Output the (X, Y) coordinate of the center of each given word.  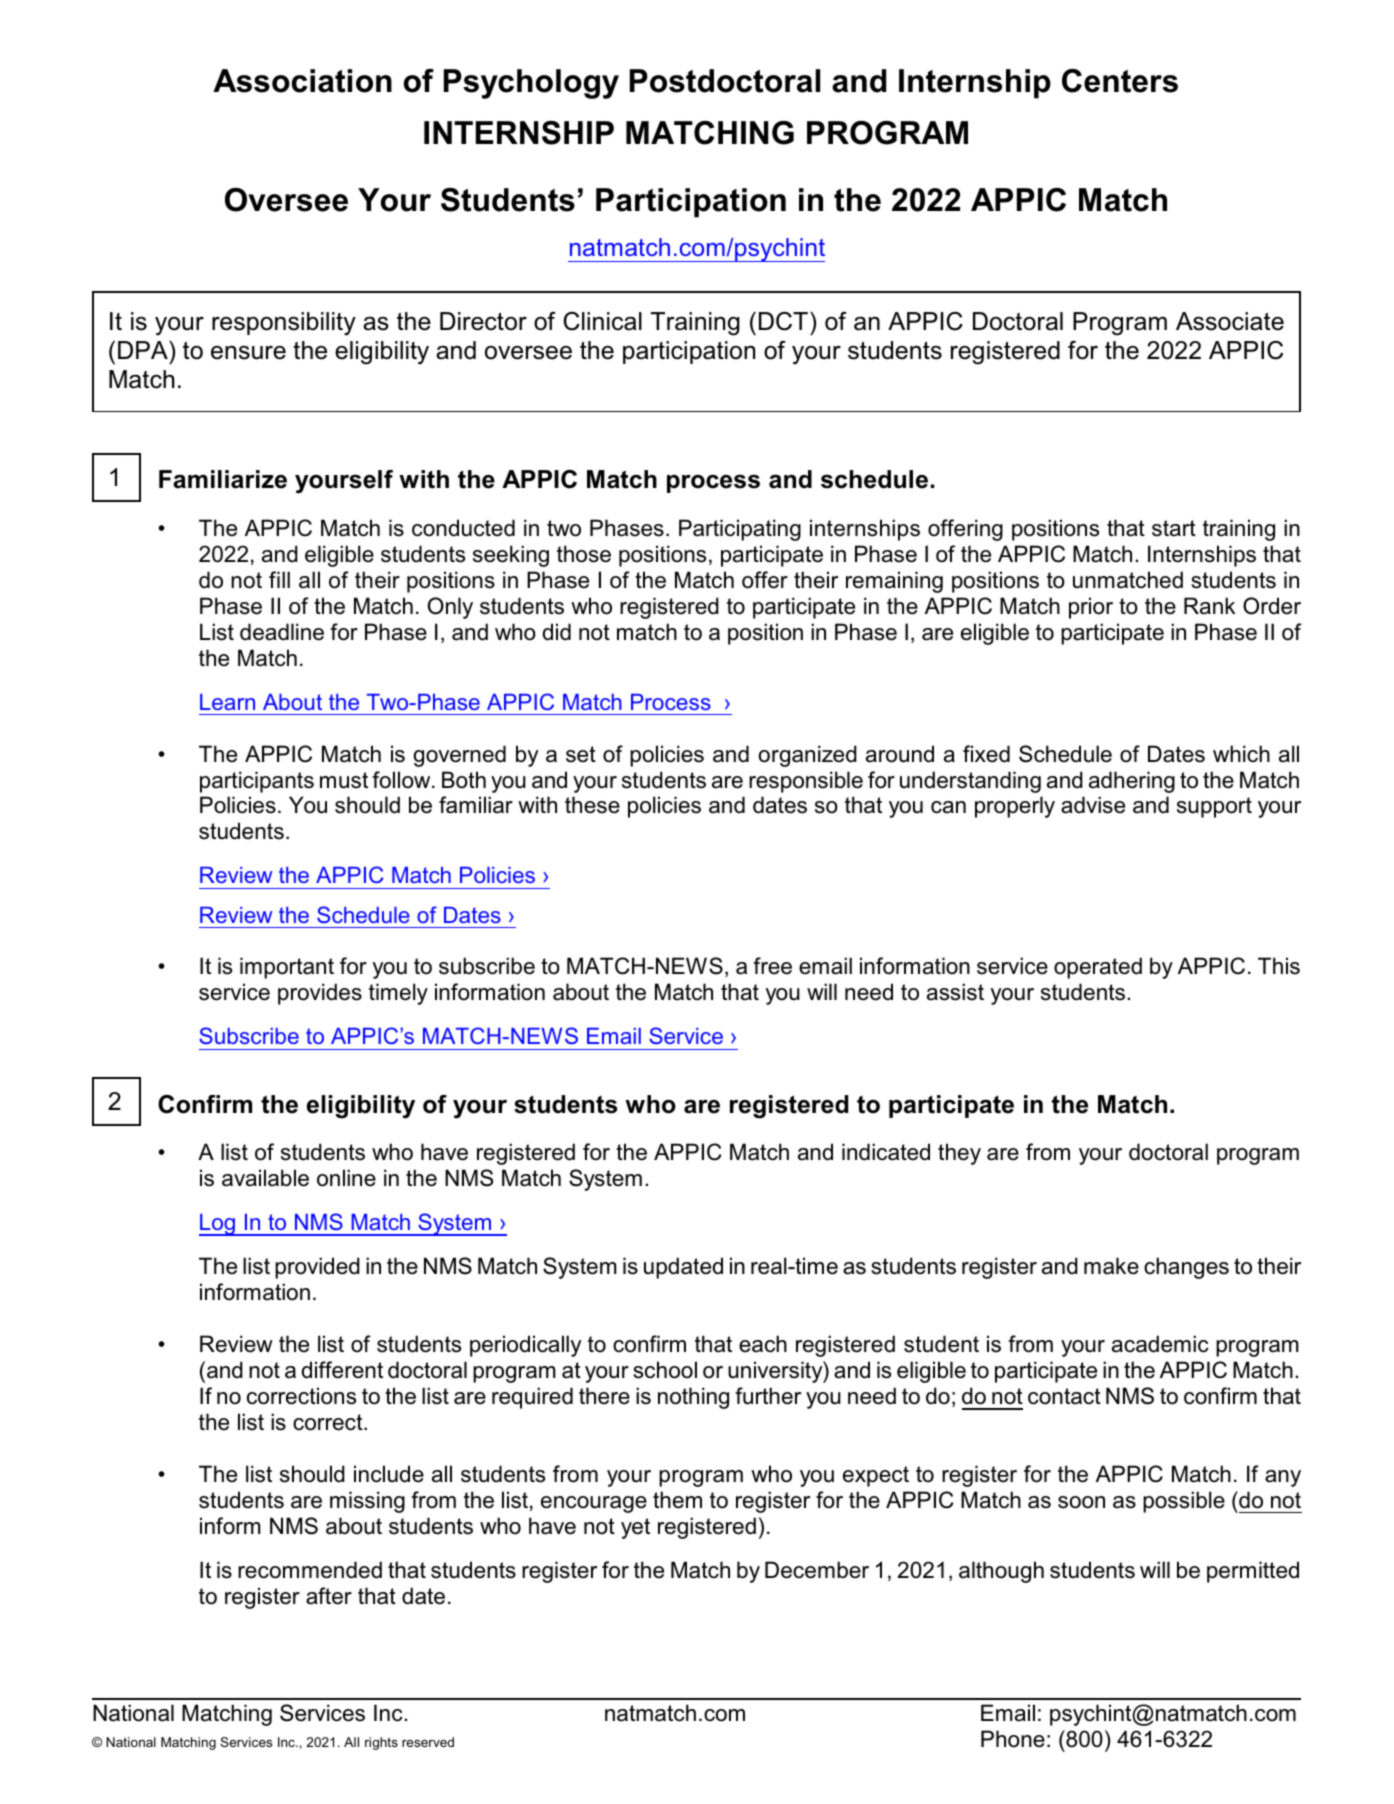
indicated (886, 1152)
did (556, 632)
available (265, 1178)
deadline (282, 632)
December (817, 1570)
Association (302, 81)
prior (1091, 608)
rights (381, 1743)
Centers (1120, 81)
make (1111, 1266)
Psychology (531, 84)
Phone (1013, 1739)
